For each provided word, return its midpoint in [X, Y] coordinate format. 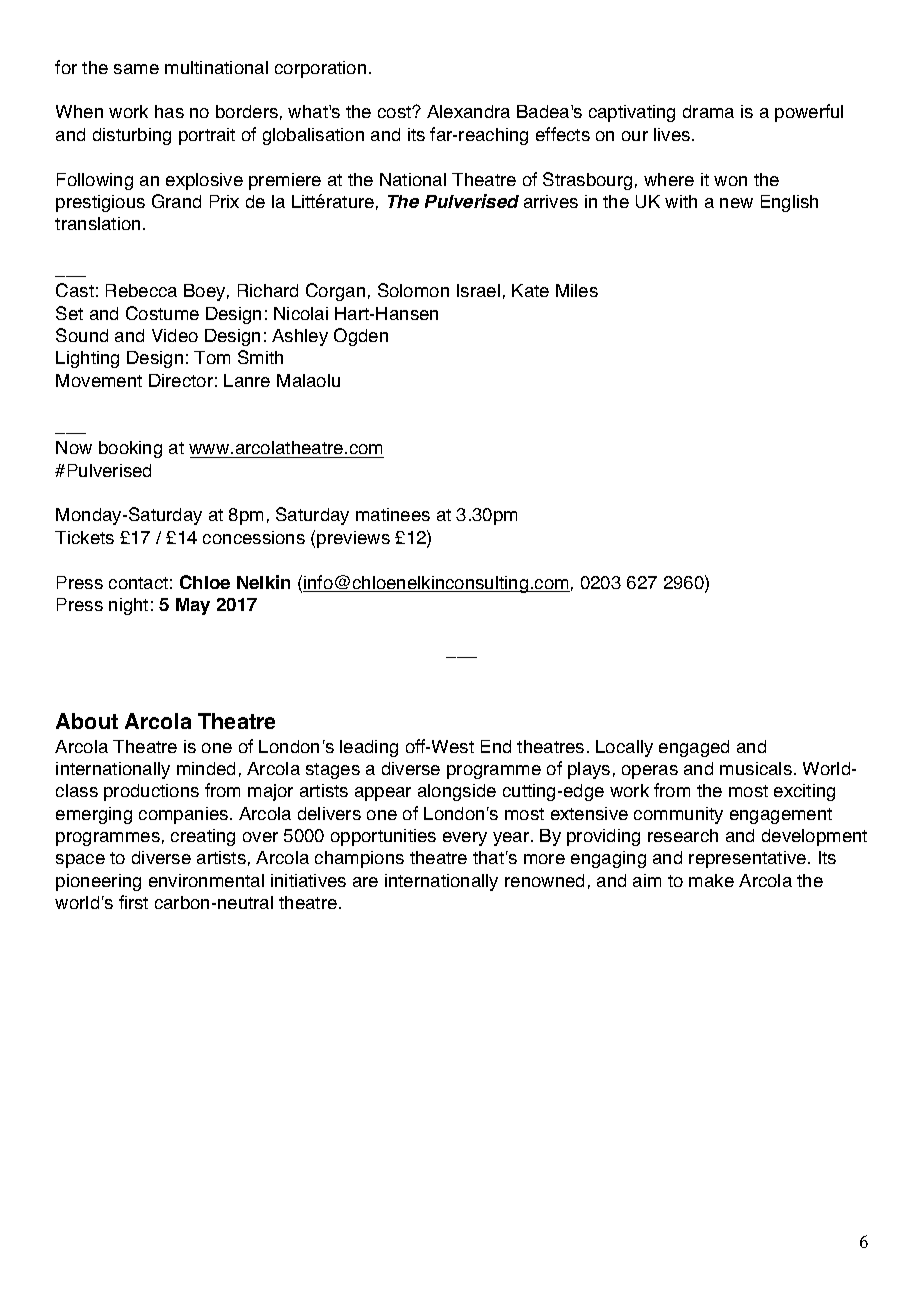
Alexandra [468, 111]
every [465, 839]
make [711, 880]
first [133, 902]
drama [708, 111]
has [169, 111]
